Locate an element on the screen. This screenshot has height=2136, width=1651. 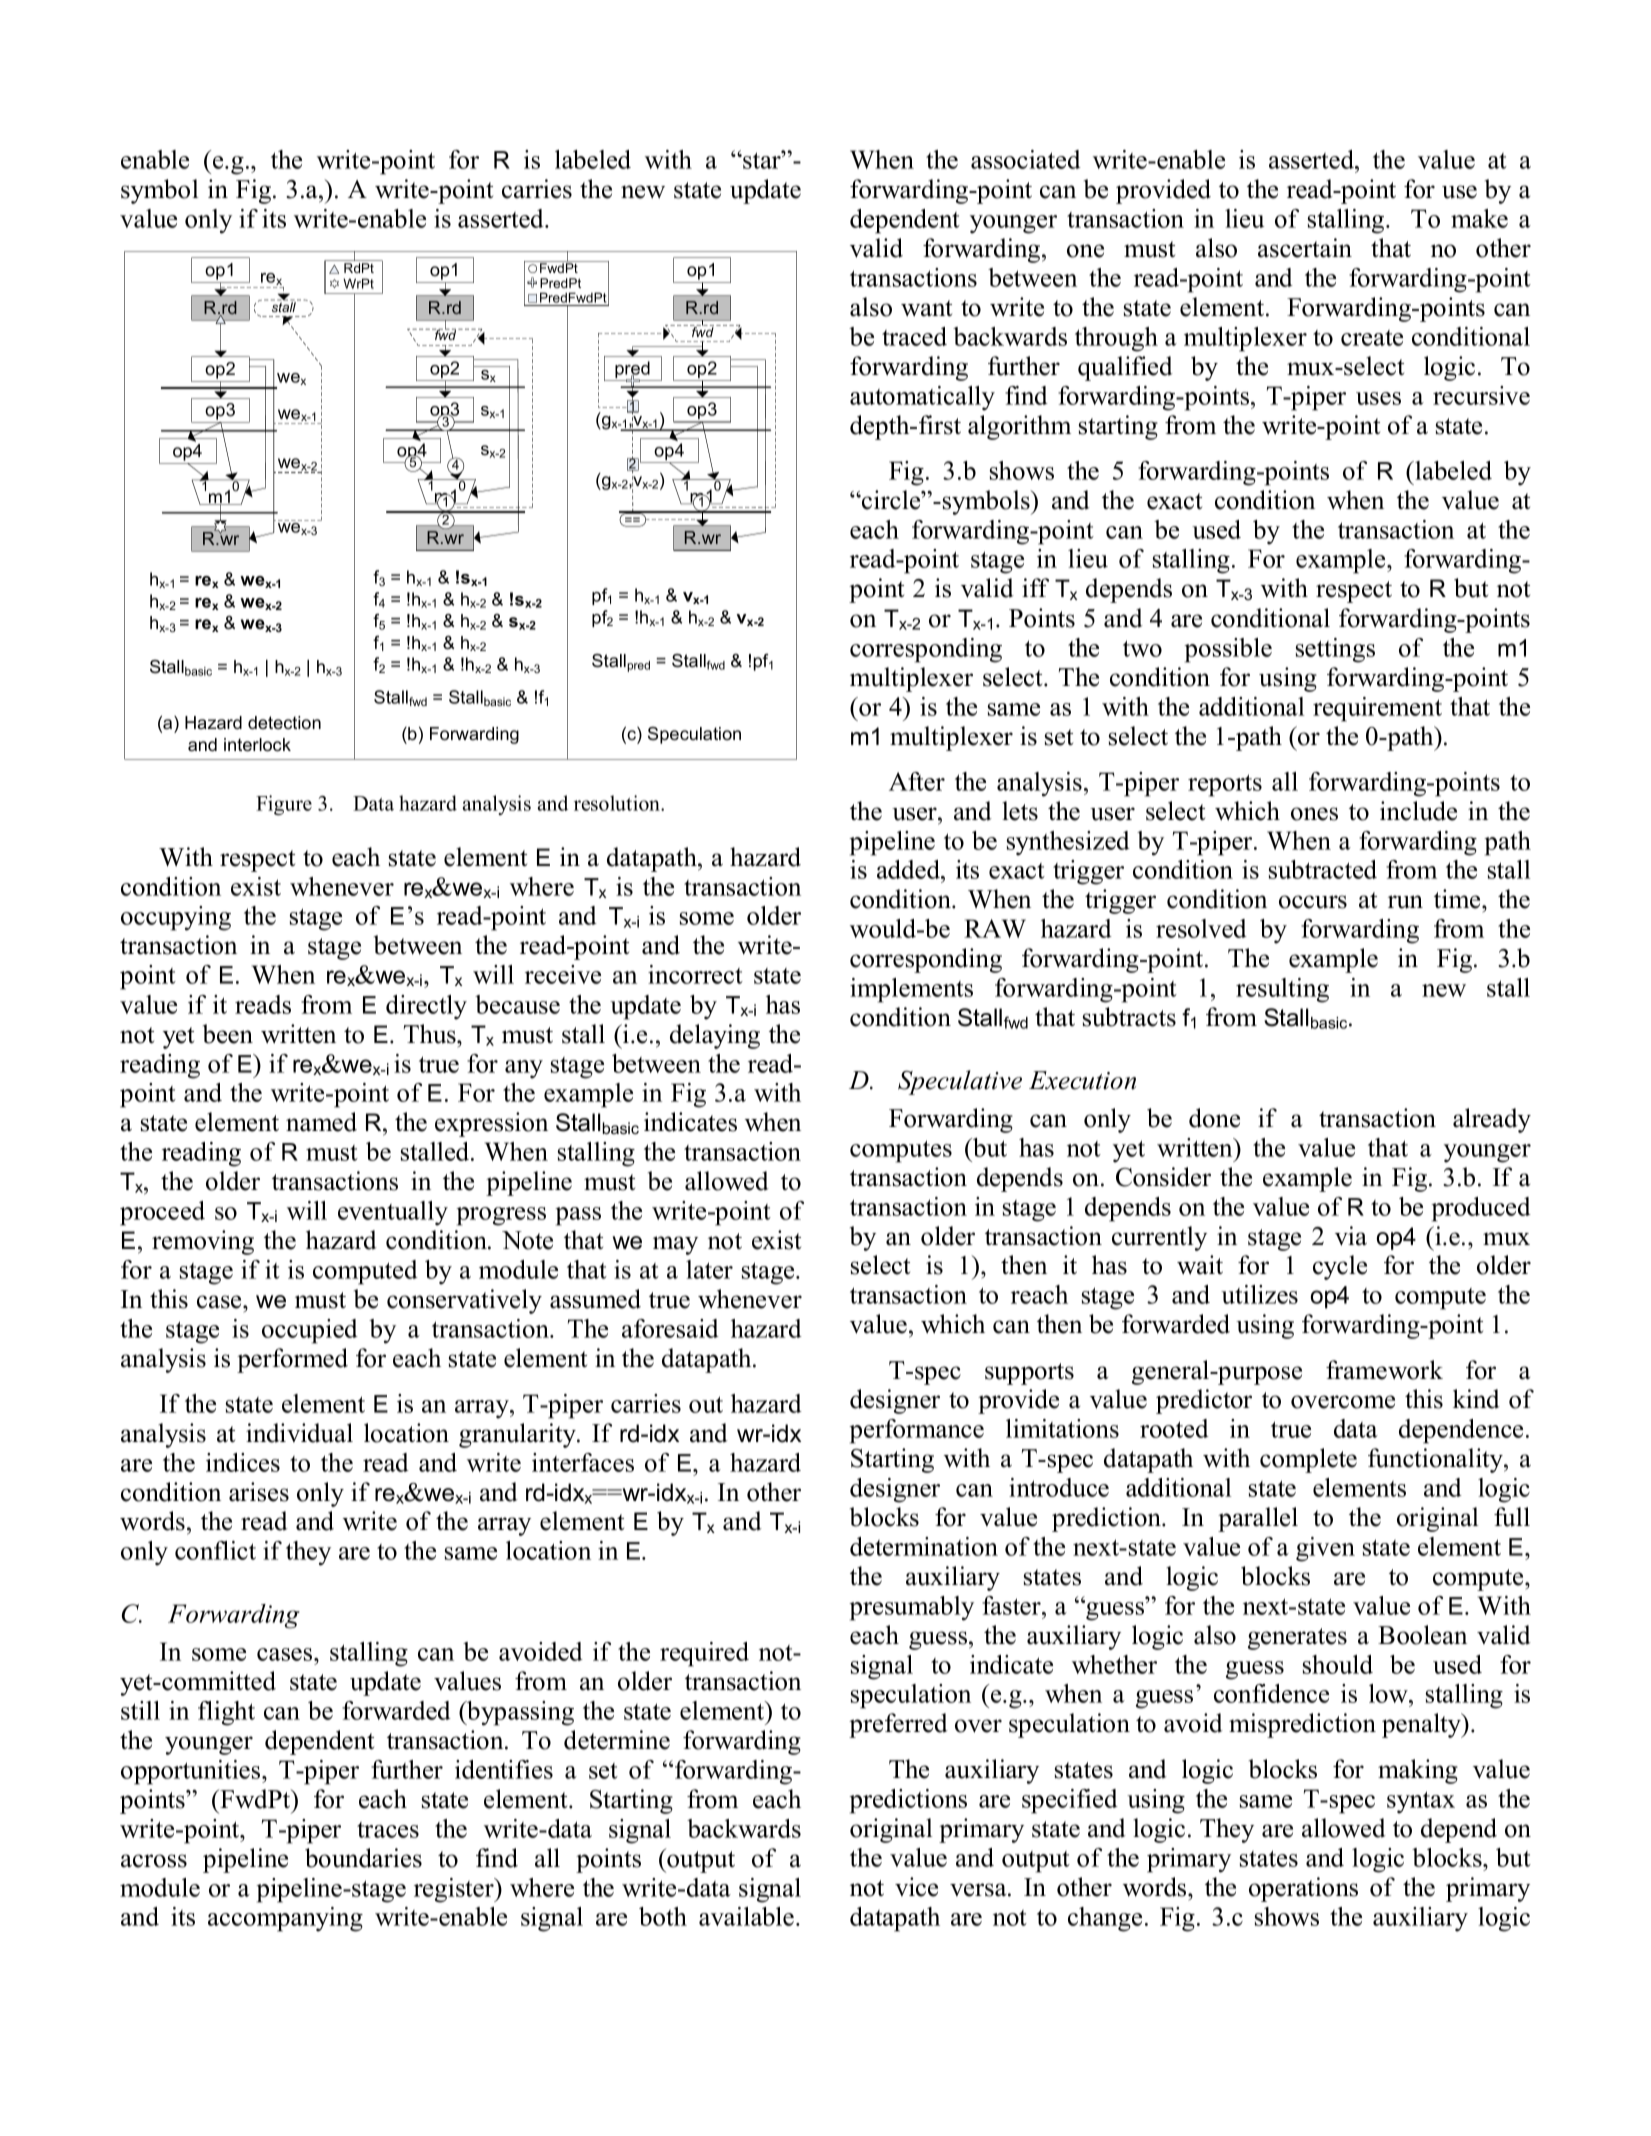
want is located at coordinates (926, 308).
